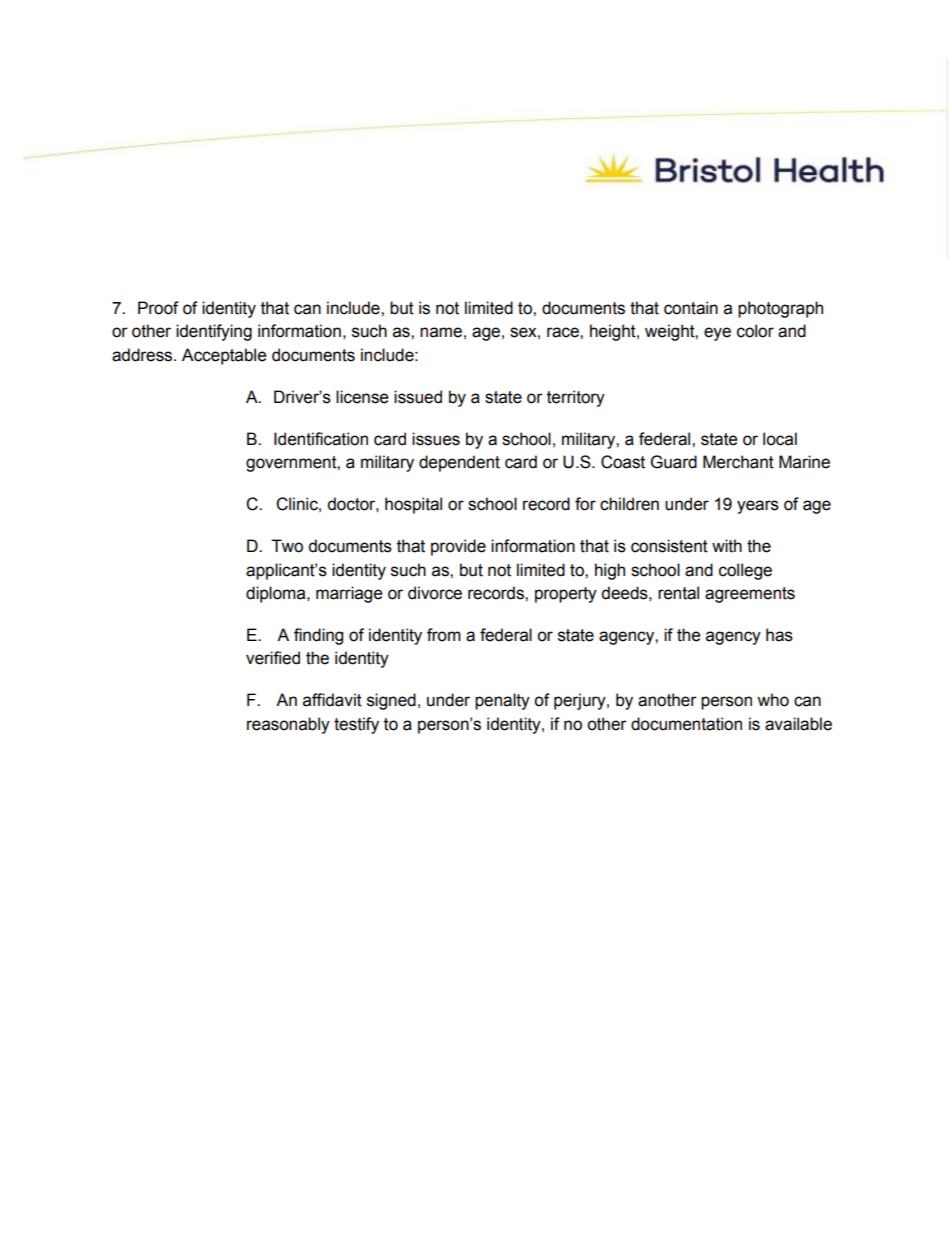  I want to click on name, so click(441, 332).
